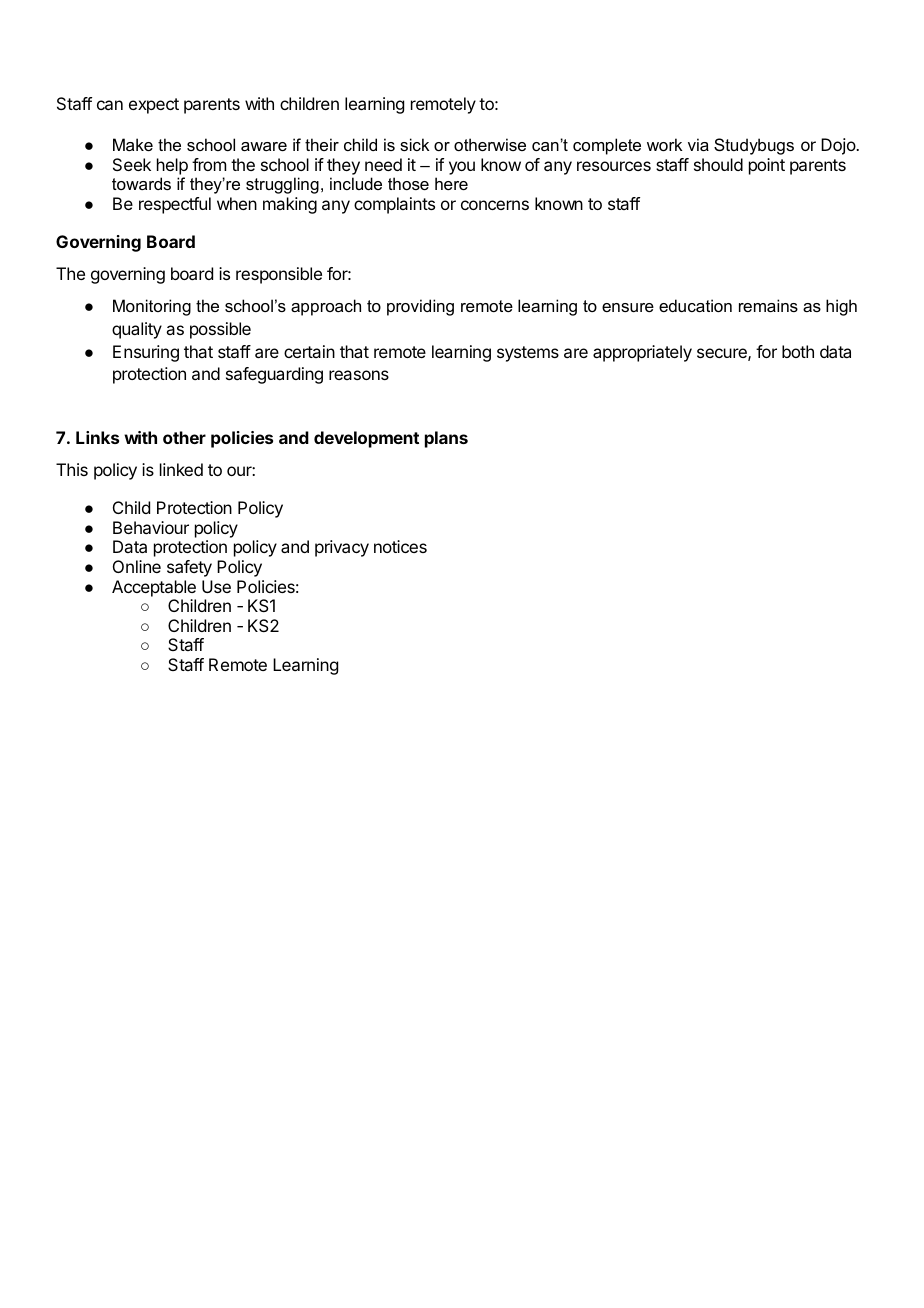 This screenshot has width=924, height=1308. Describe the element at coordinates (342, 548) in the screenshot. I see `privacy` at that location.
